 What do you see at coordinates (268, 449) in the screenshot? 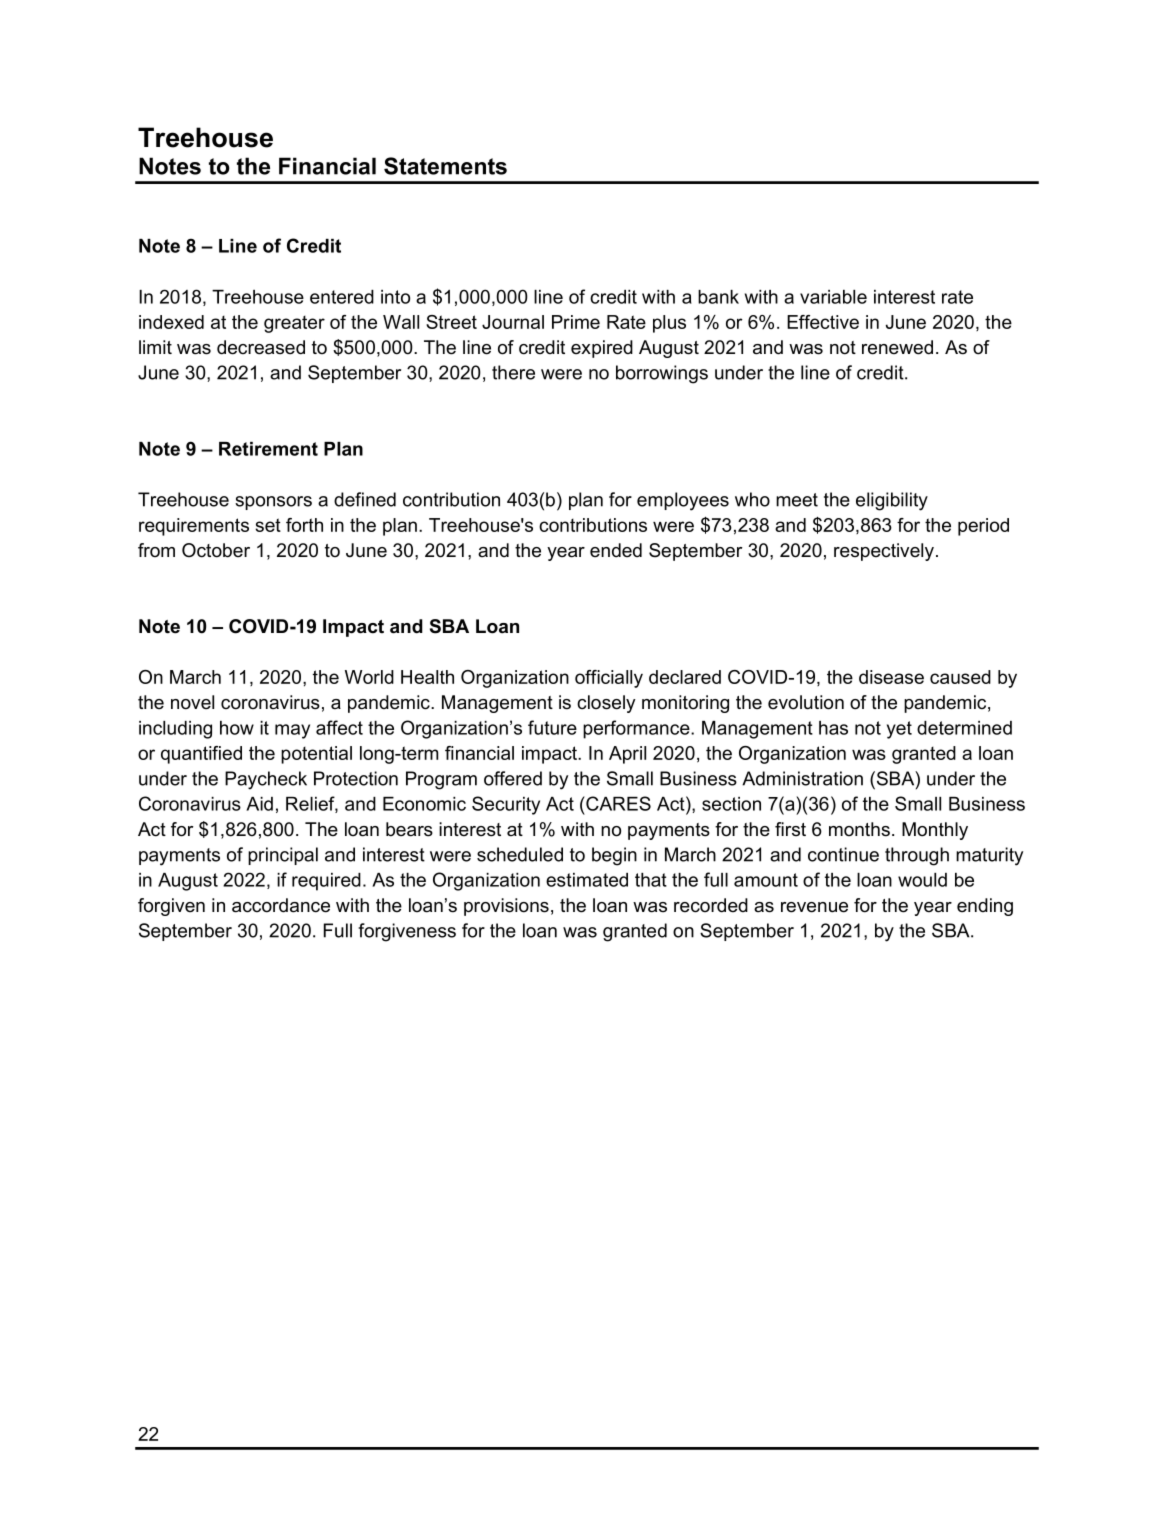
I see `Retirement` at bounding box center [268, 449].
